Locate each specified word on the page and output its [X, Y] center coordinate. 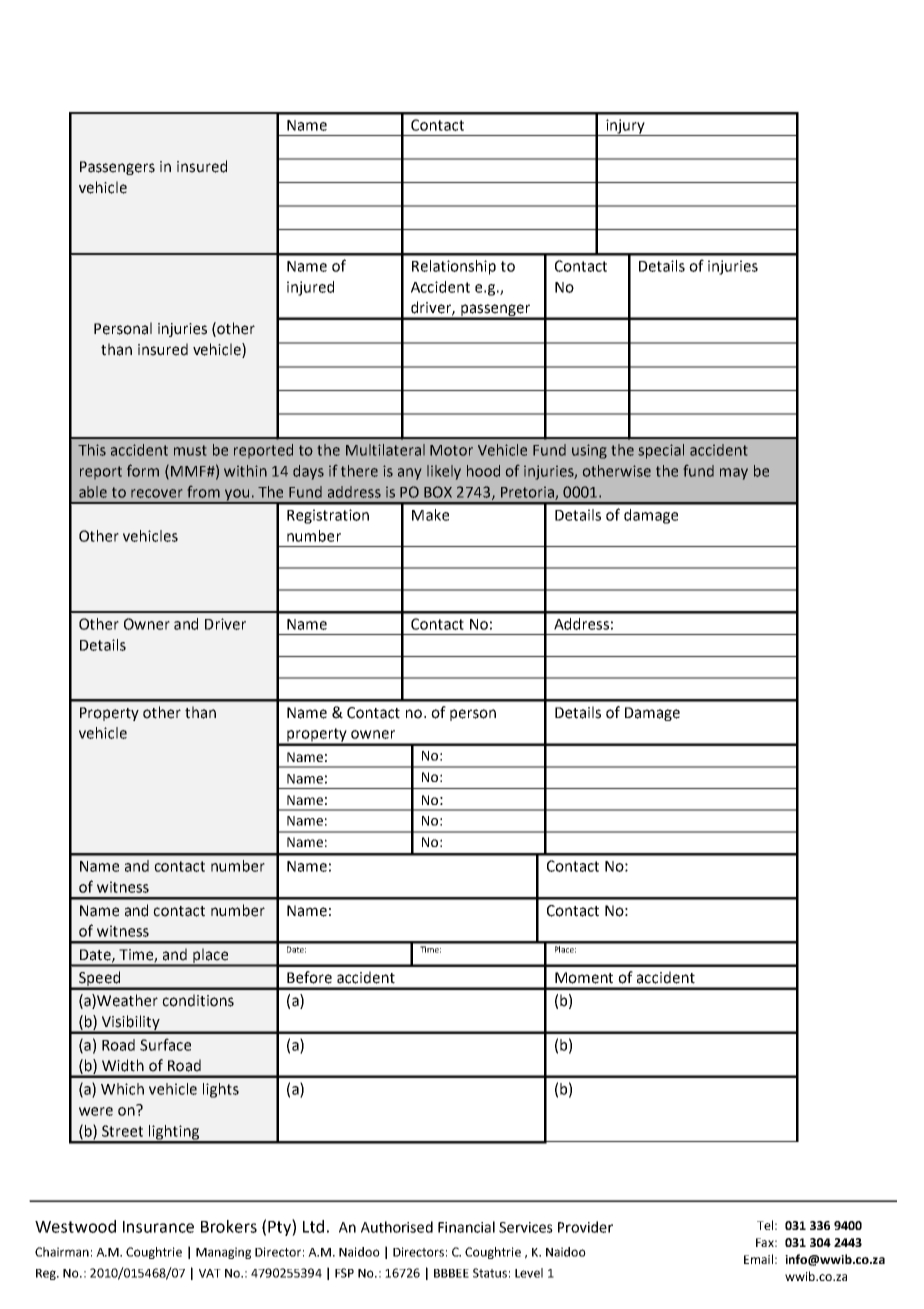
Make [430, 515]
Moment [584, 978]
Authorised [397, 1227]
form [143, 470]
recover [156, 493]
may [734, 474]
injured [310, 288]
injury [625, 127]
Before [309, 977]
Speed [100, 980]
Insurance [158, 1227]
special [661, 451]
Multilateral [385, 450]
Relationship [454, 267]
